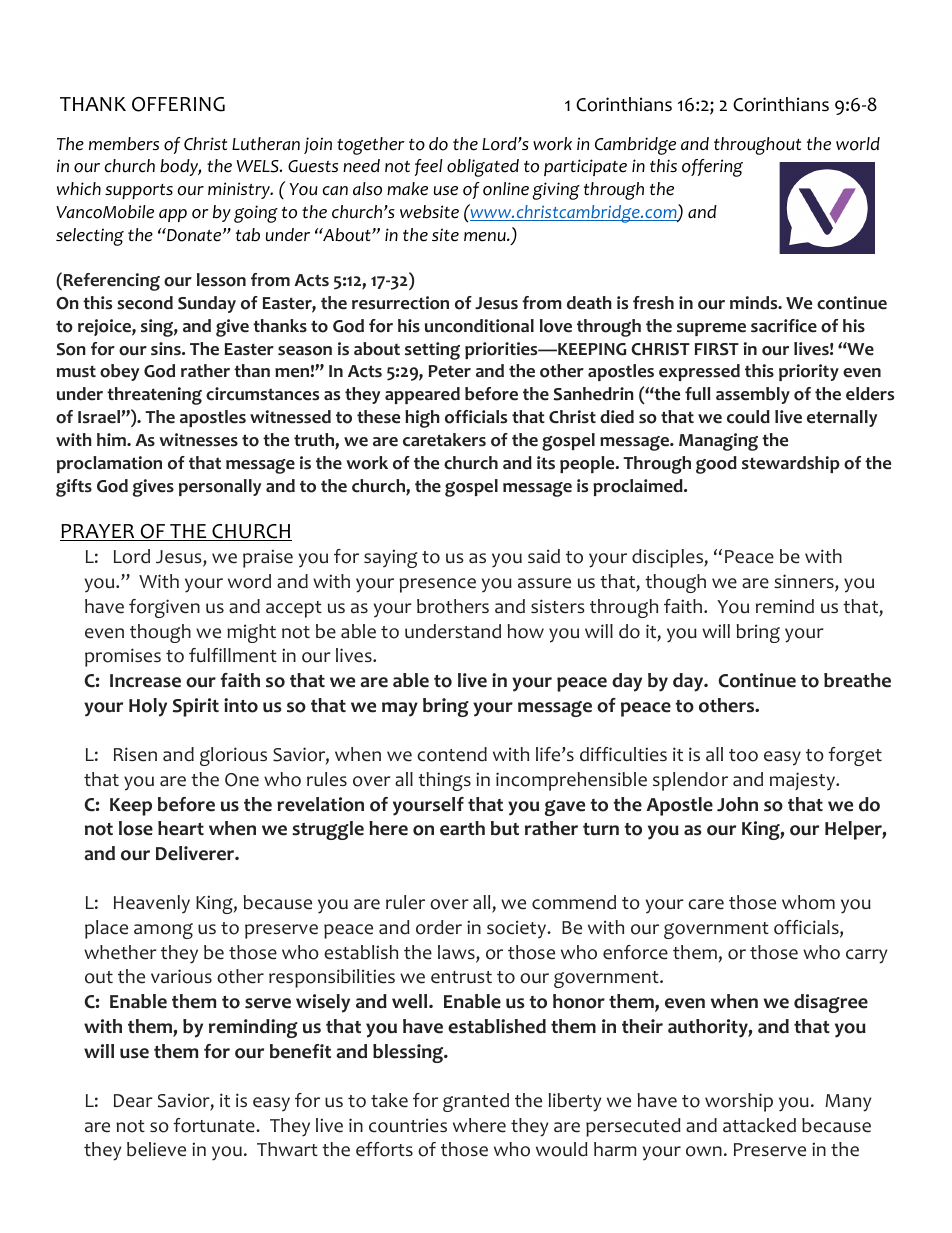 The image size is (952, 1233). I want to click on obligated, so click(483, 168).
